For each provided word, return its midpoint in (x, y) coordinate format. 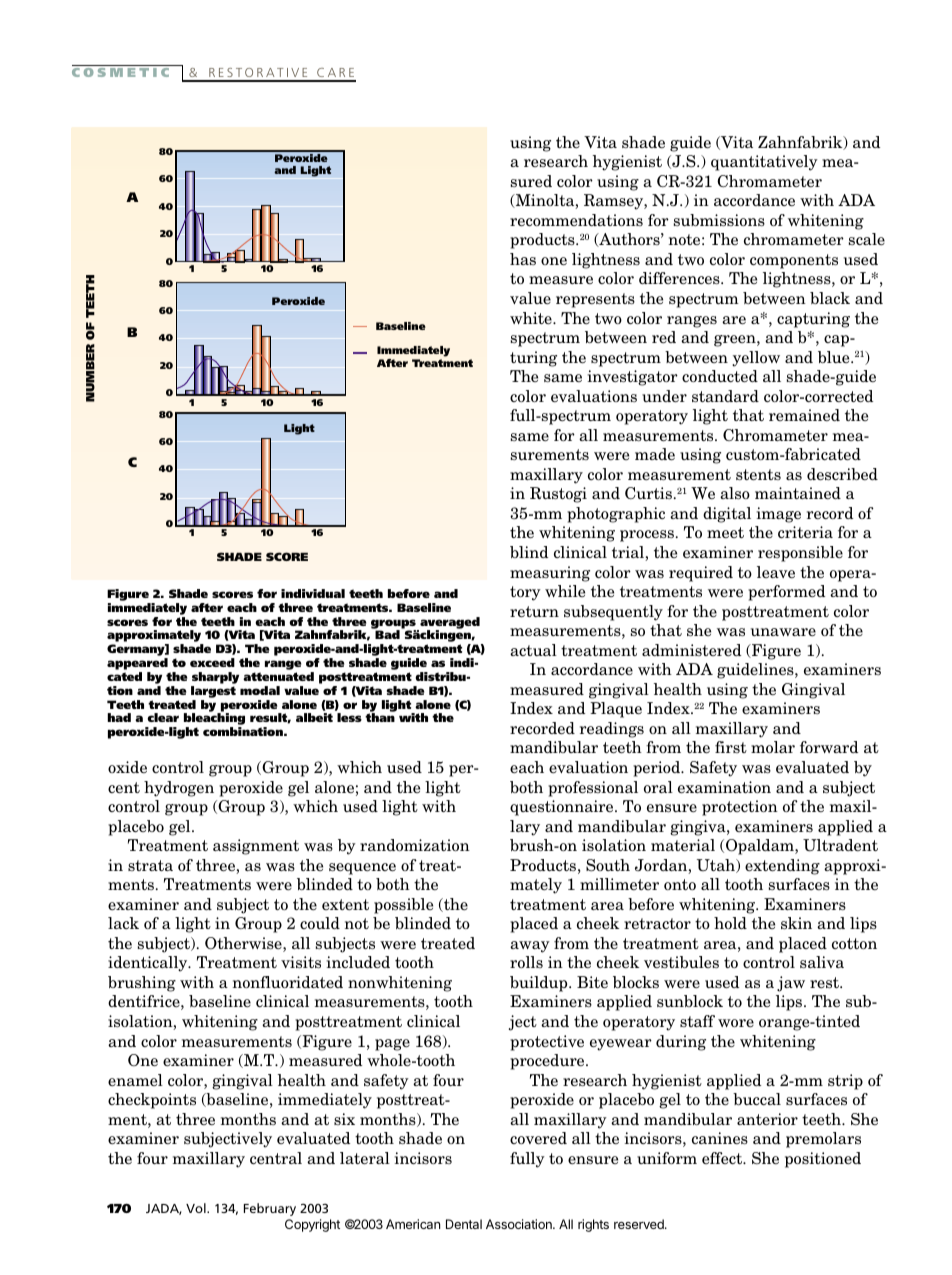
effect (723, 1158)
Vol (197, 1208)
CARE (335, 74)
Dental (464, 1224)
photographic (616, 515)
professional (593, 789)
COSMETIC (120, 72)
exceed (212, 662)
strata (150, 865)
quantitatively (764, 163)
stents (758, 475)
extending (782, 867)
